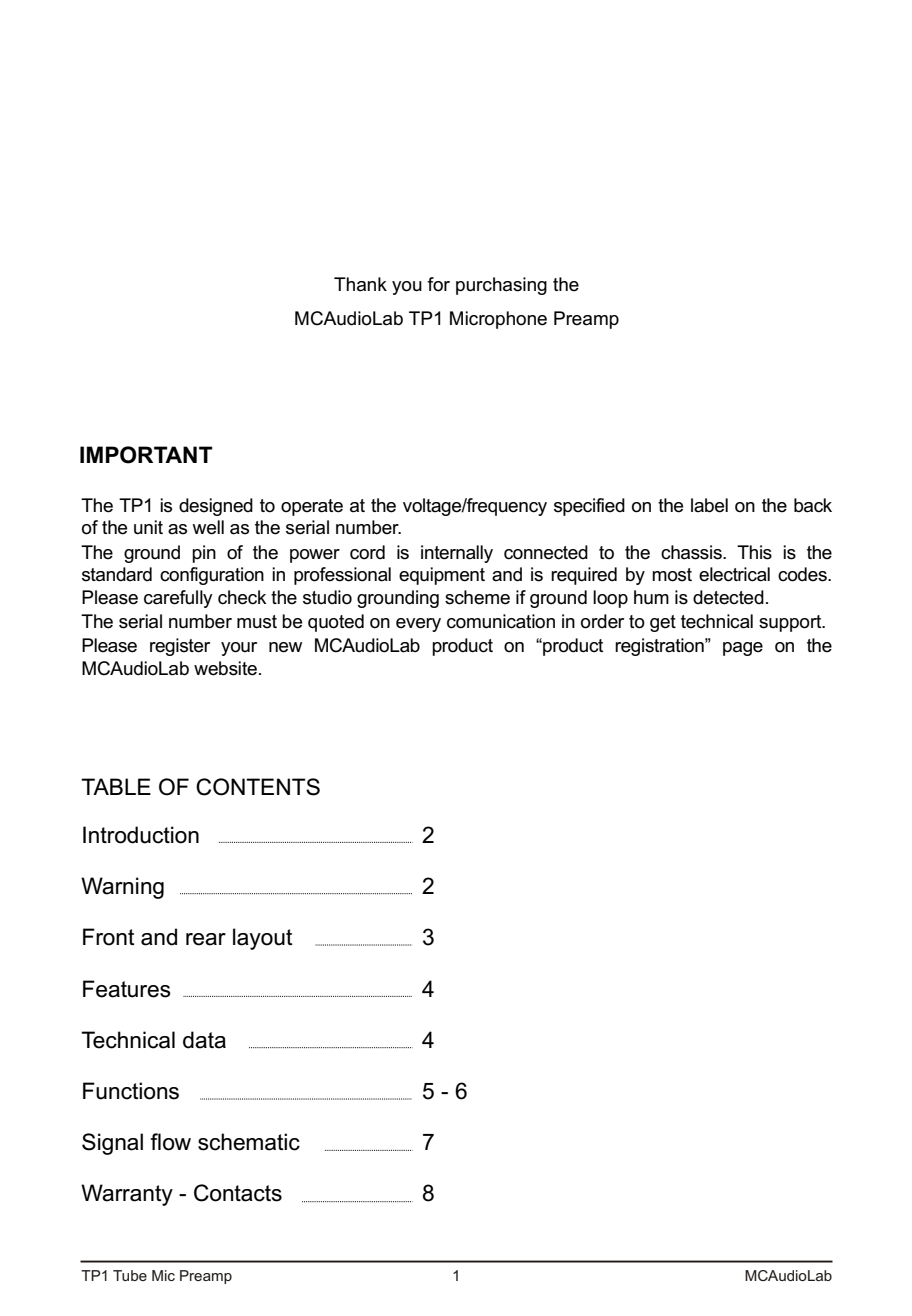  Describe the element at coordinates (258, 787) in the screenshot. I see `CONTENTS` at that location.
